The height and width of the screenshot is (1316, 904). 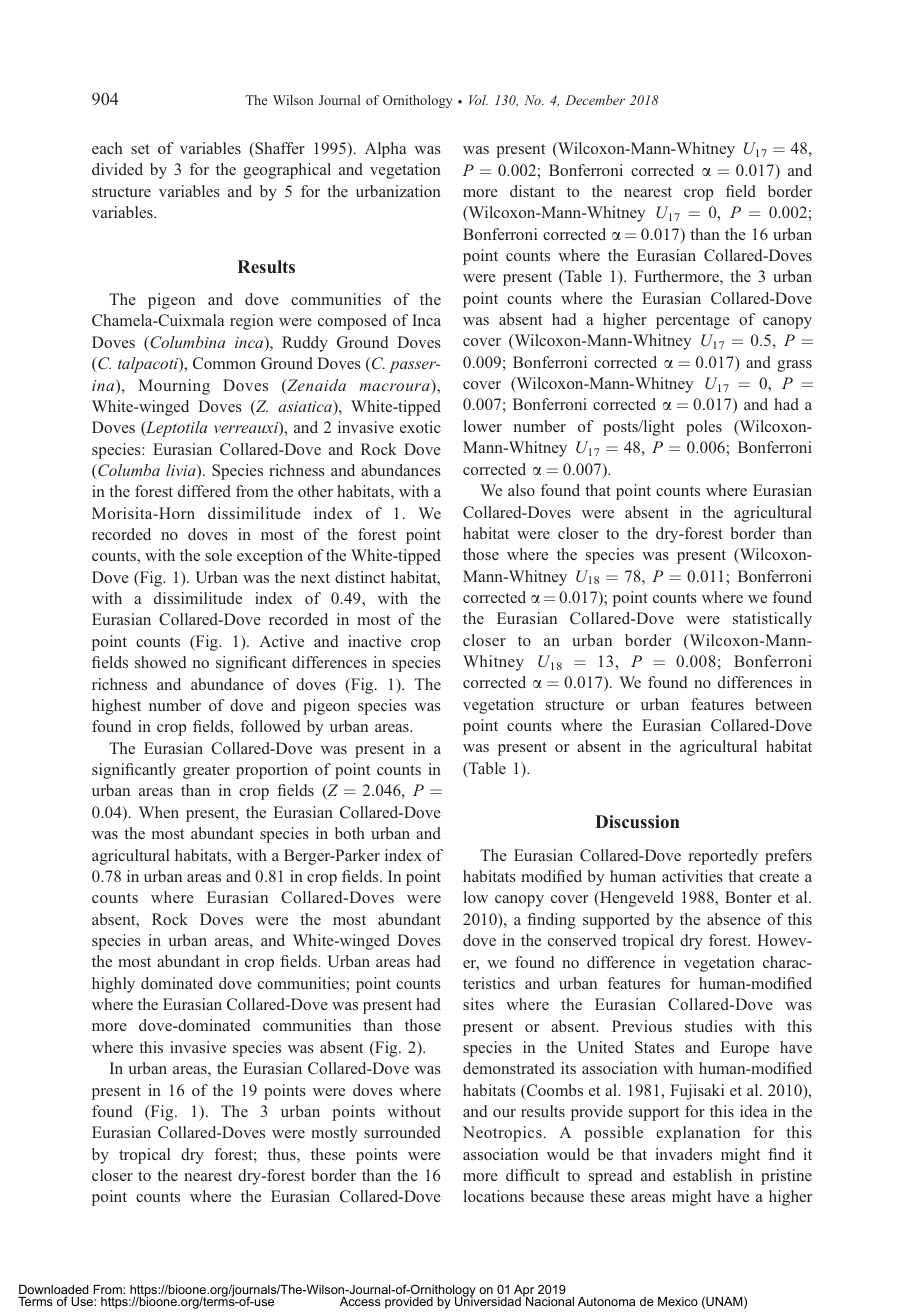 I want to click on December, so click(x=595, y=100).
